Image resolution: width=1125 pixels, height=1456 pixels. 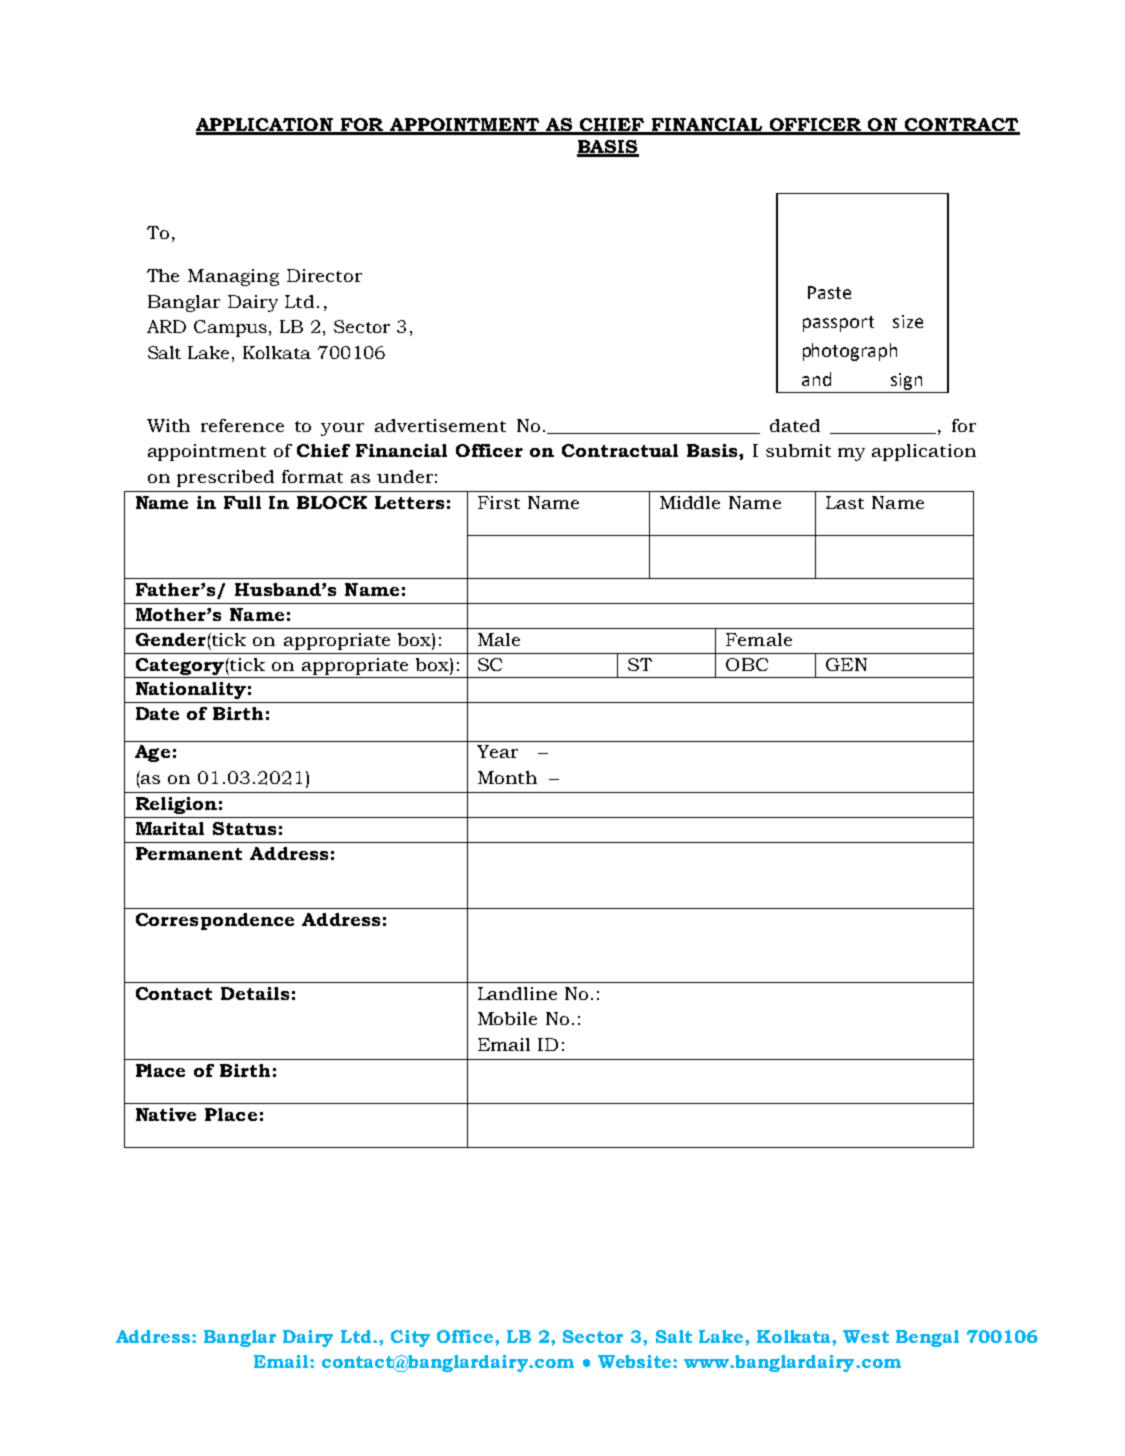 I want to click on advertisement, so click(x=440, y=425).
